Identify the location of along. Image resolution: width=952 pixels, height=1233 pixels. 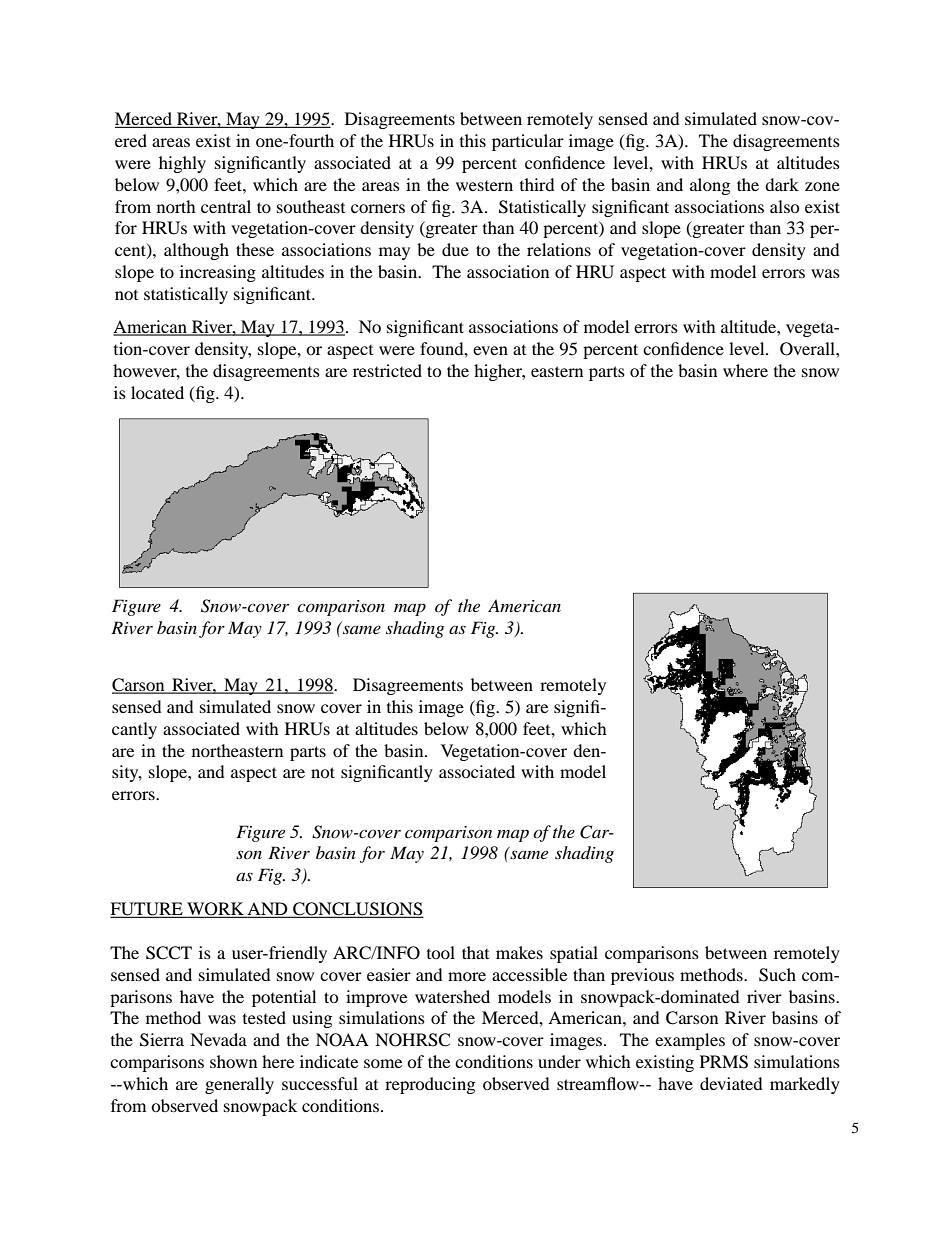
(710, 186).
